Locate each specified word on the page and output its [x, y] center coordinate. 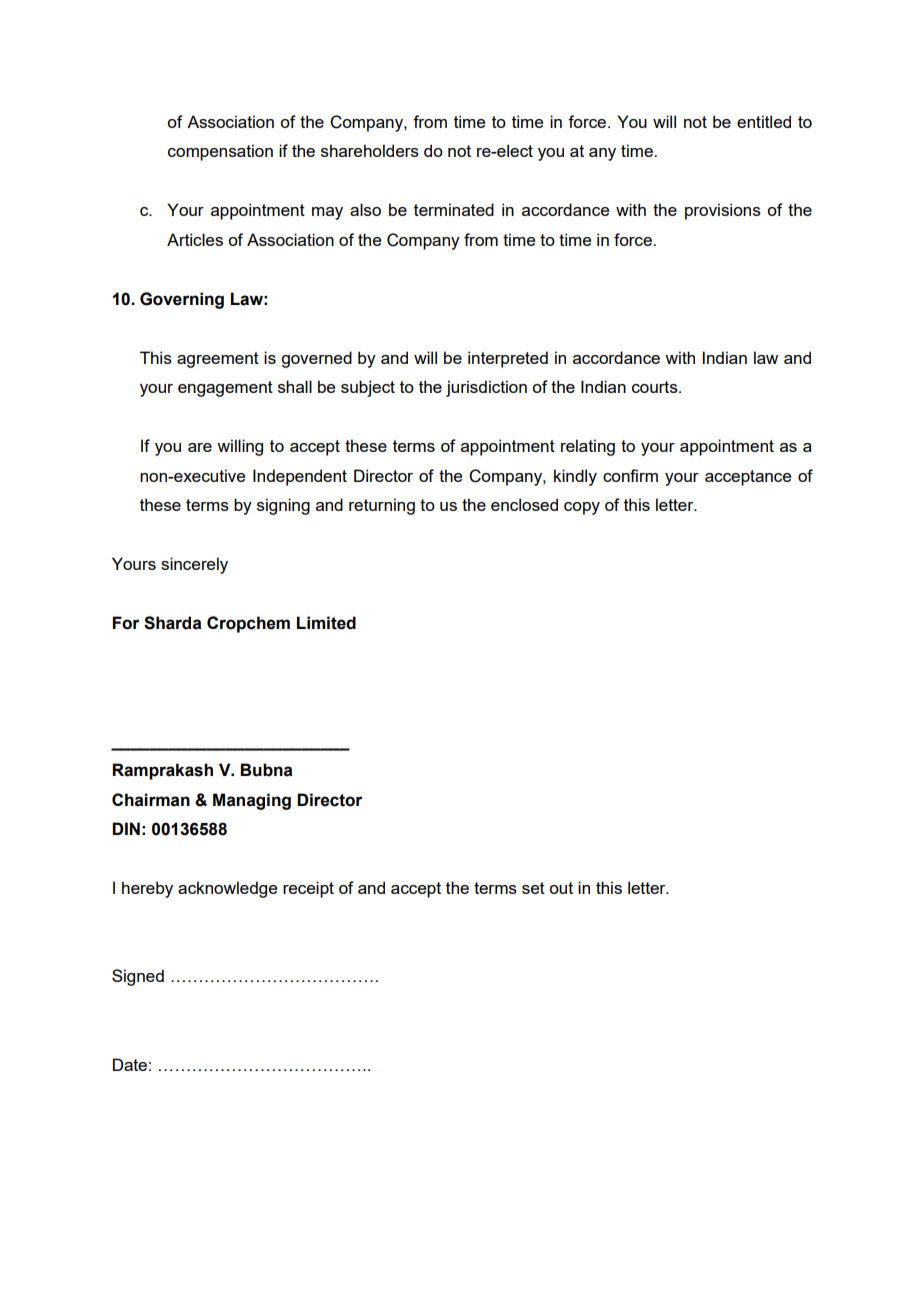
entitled [764, 121]
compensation [220, 152]
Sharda [172, 623]
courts [656, 387]
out [561, 888]
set [533, 888]
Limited [326, 623]
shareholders [370, 150]
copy [582, 508]
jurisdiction [486, 388]
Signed [138, 977]
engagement [225, 389]
